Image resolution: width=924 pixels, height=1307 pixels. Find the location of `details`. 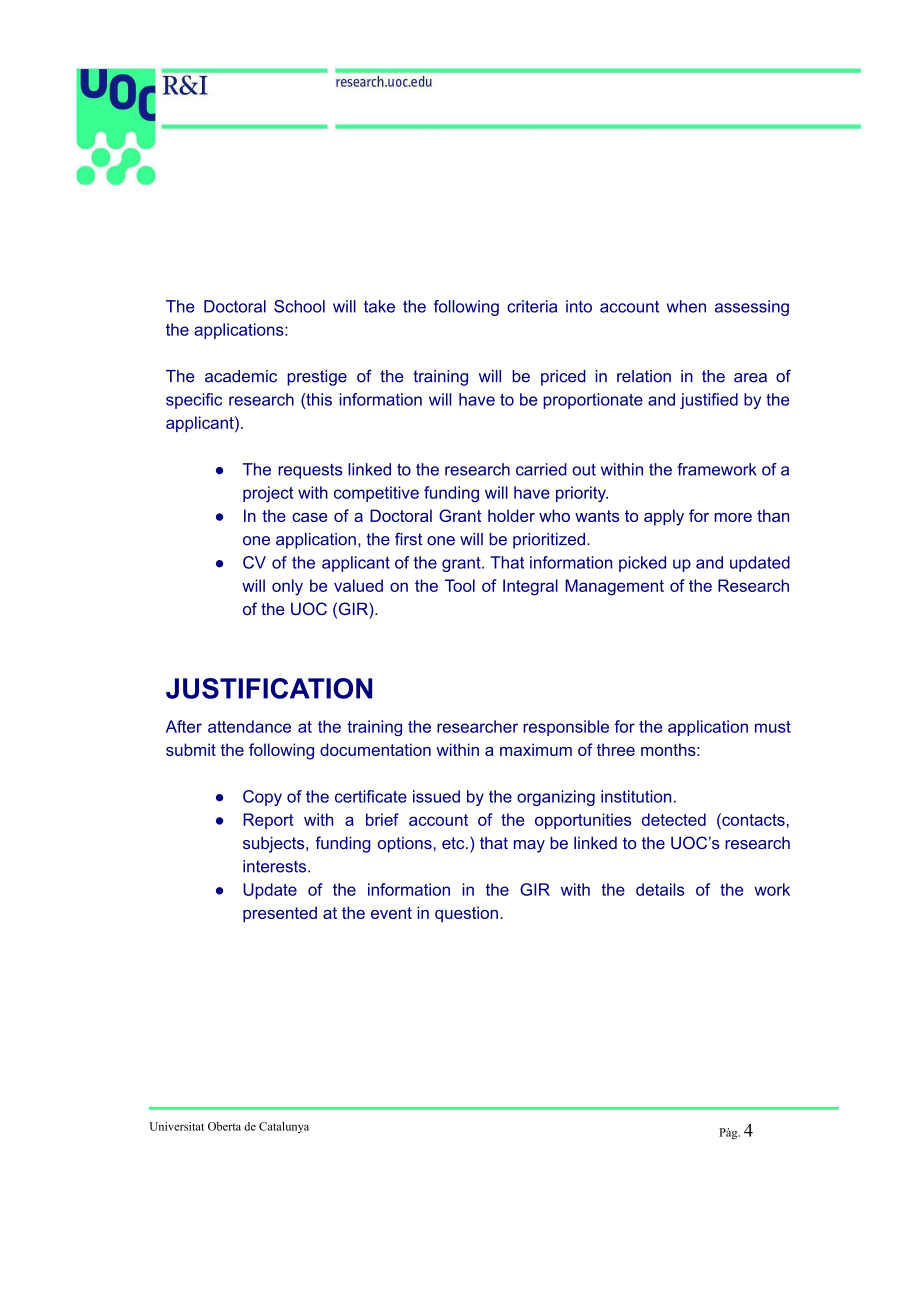

details is located at coordinates (660, 889).
